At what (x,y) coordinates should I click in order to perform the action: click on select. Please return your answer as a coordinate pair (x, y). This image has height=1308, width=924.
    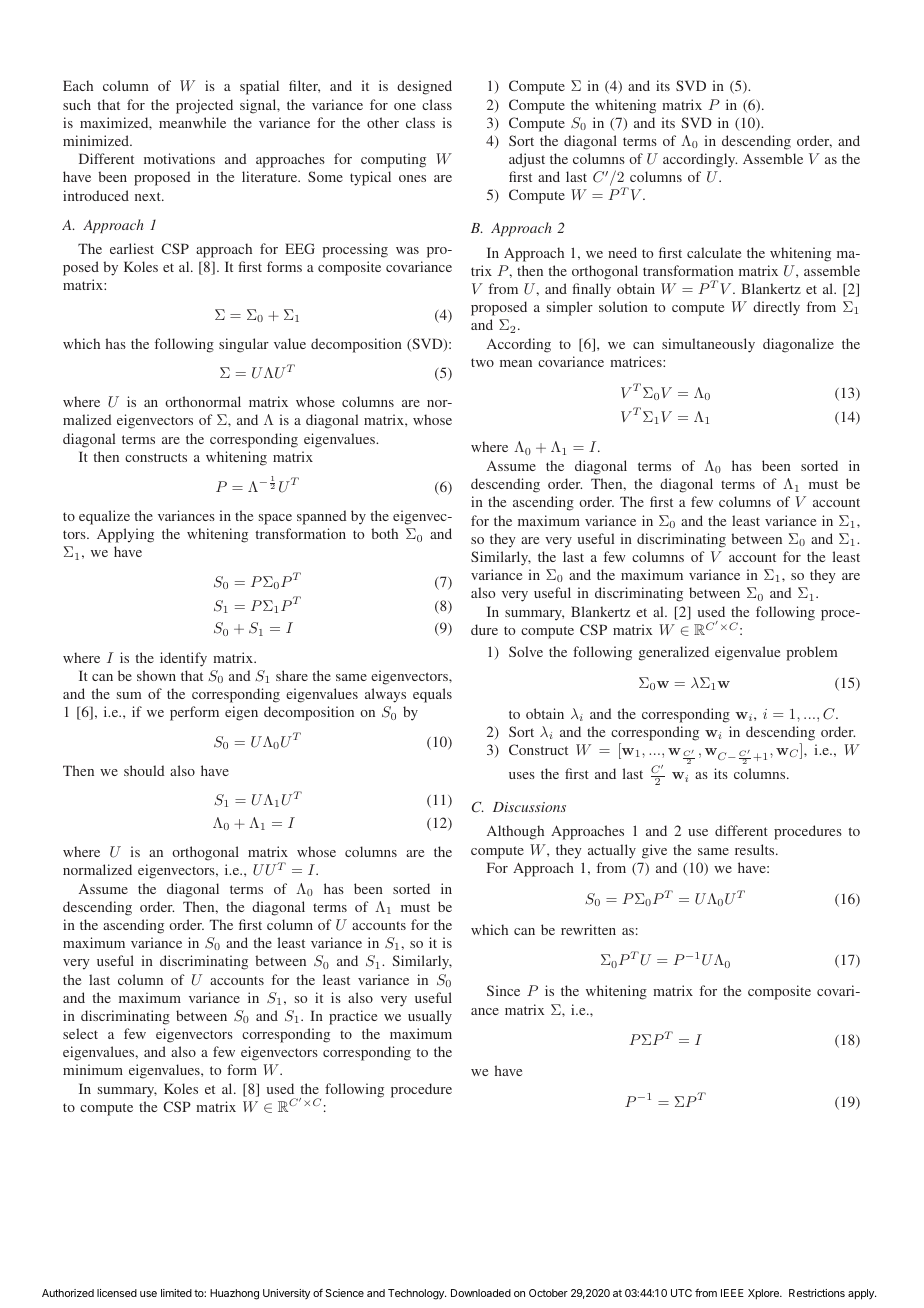
    Looking at the image, I should click on (80, 1033).
